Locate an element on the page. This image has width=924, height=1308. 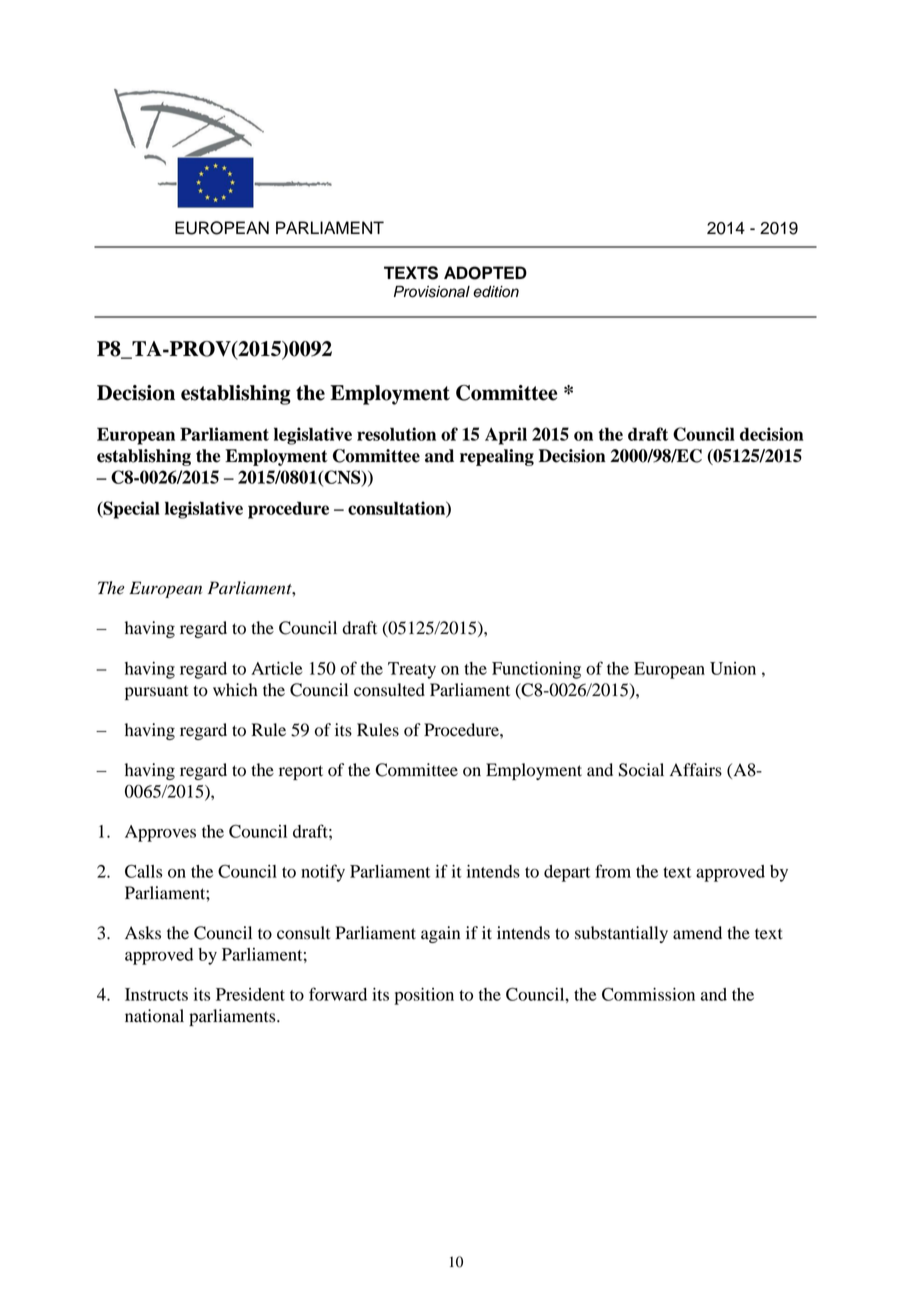
repealing is located at coordinates (497, 457).
